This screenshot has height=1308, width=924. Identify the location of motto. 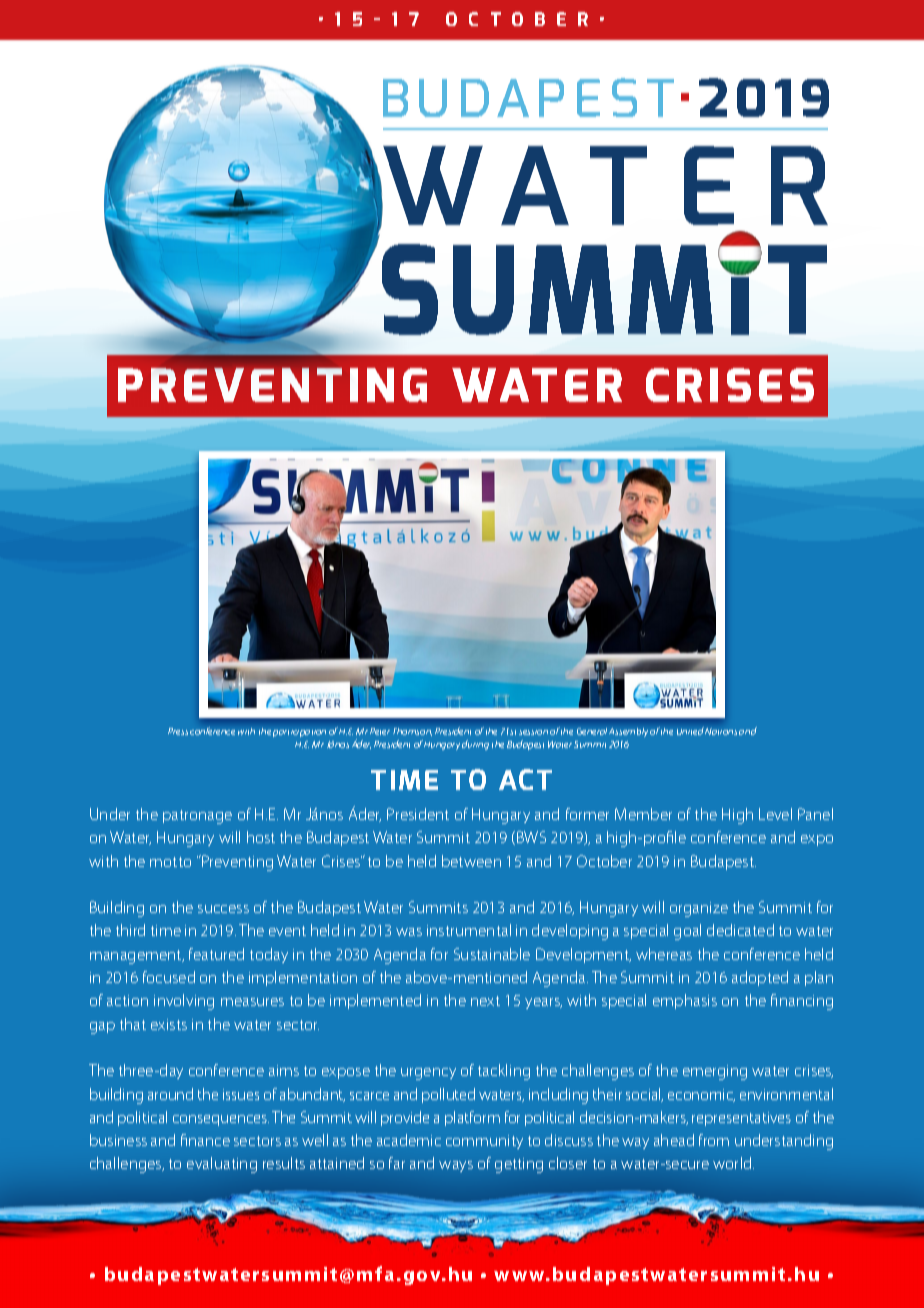
(170, 862).
